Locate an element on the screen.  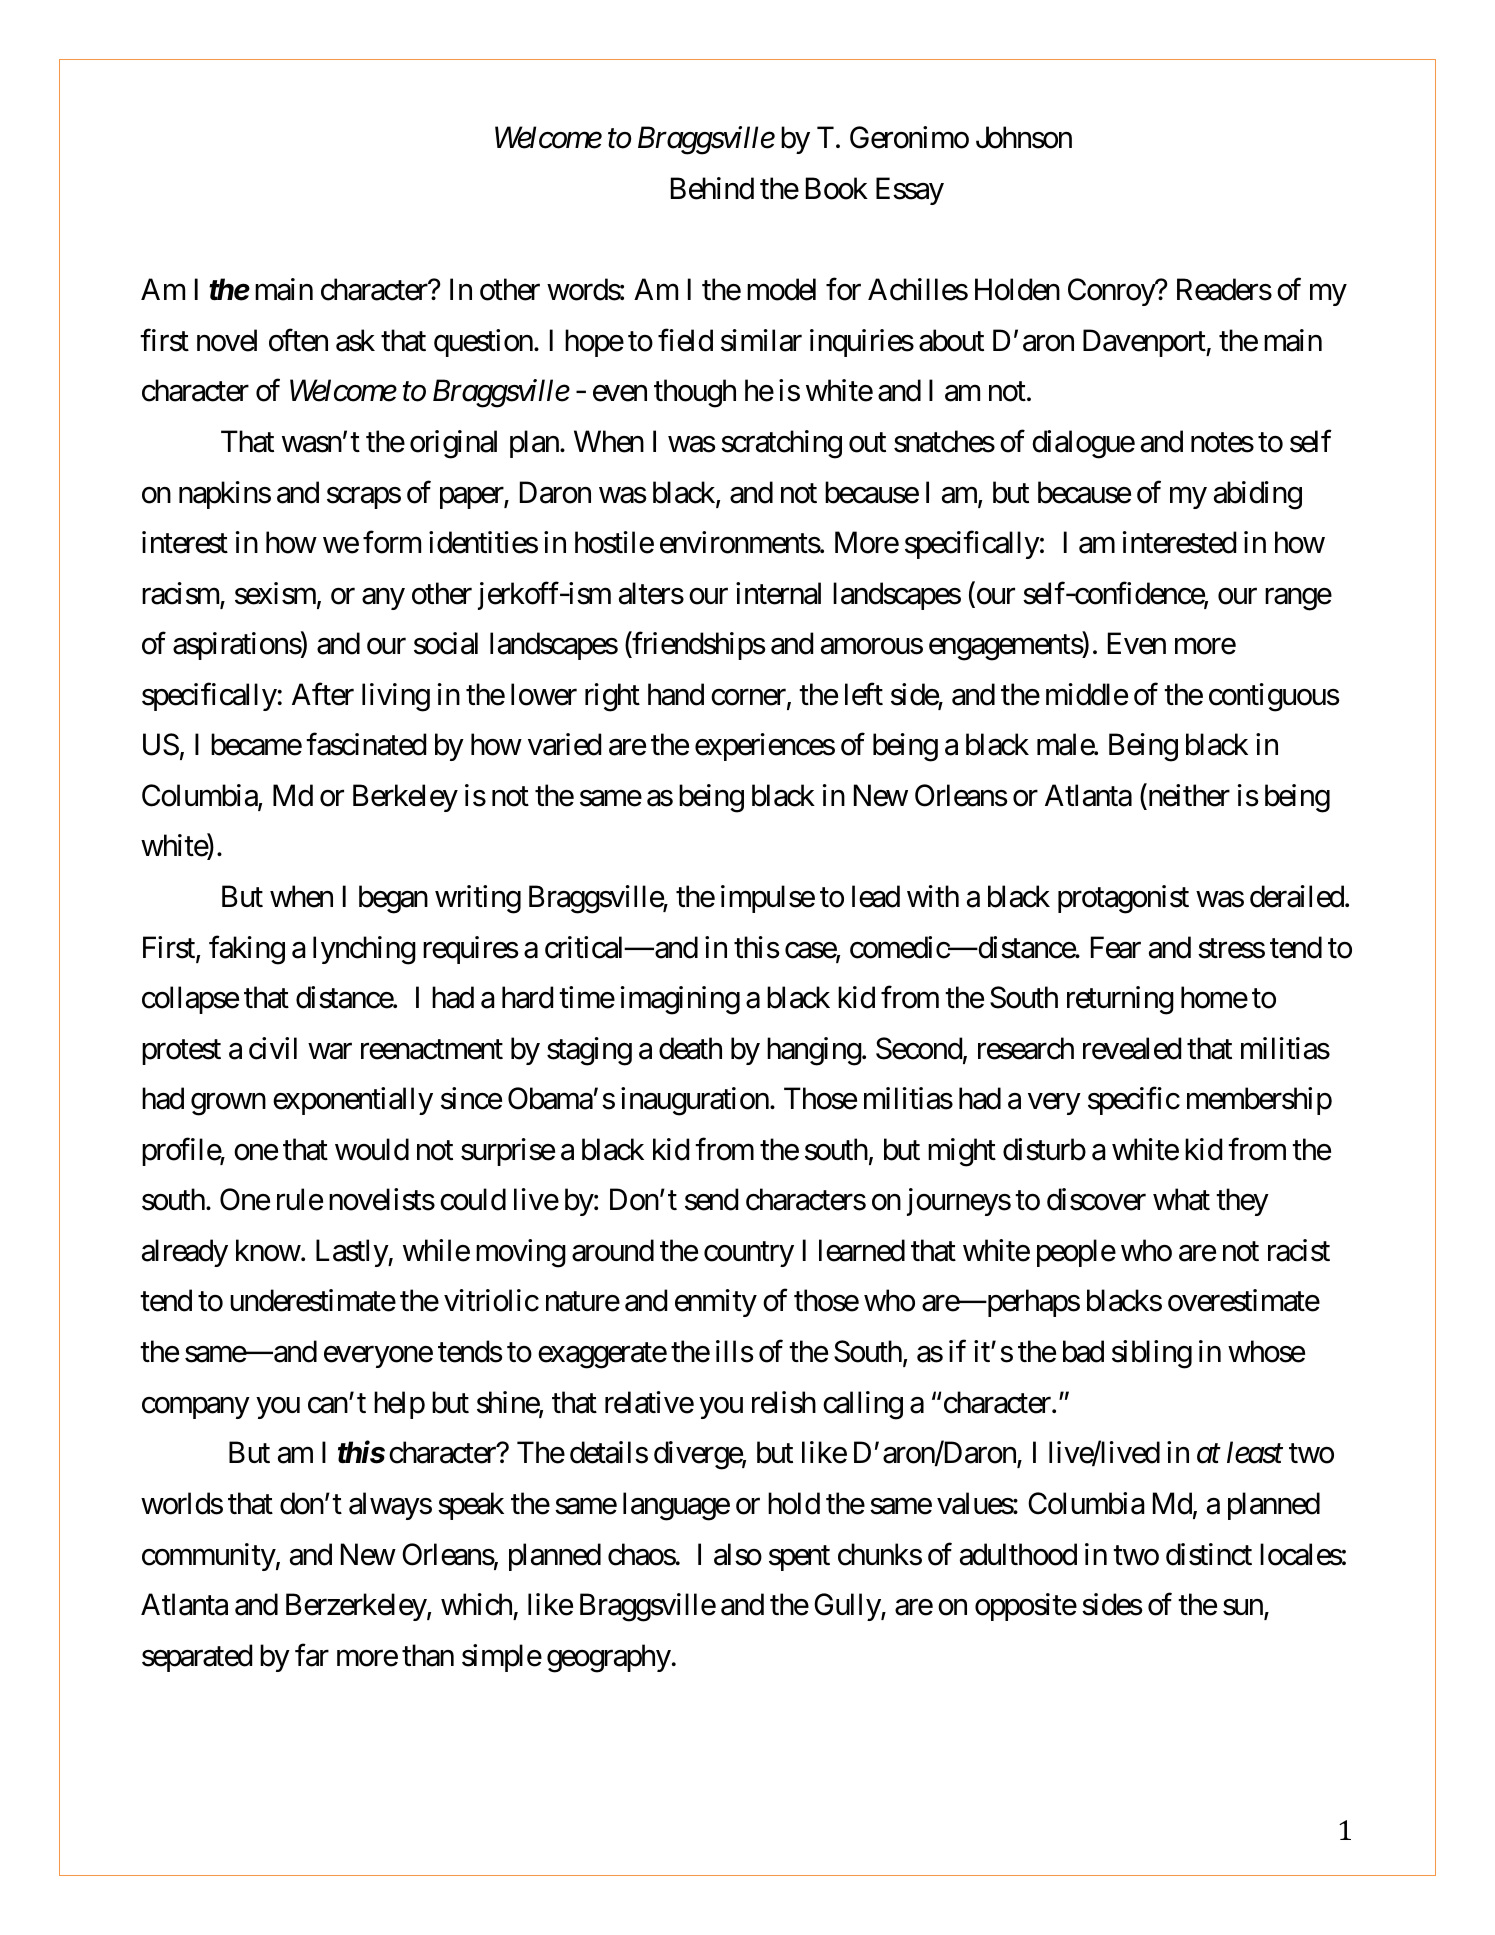
began is located at coordinates (393, 899).
